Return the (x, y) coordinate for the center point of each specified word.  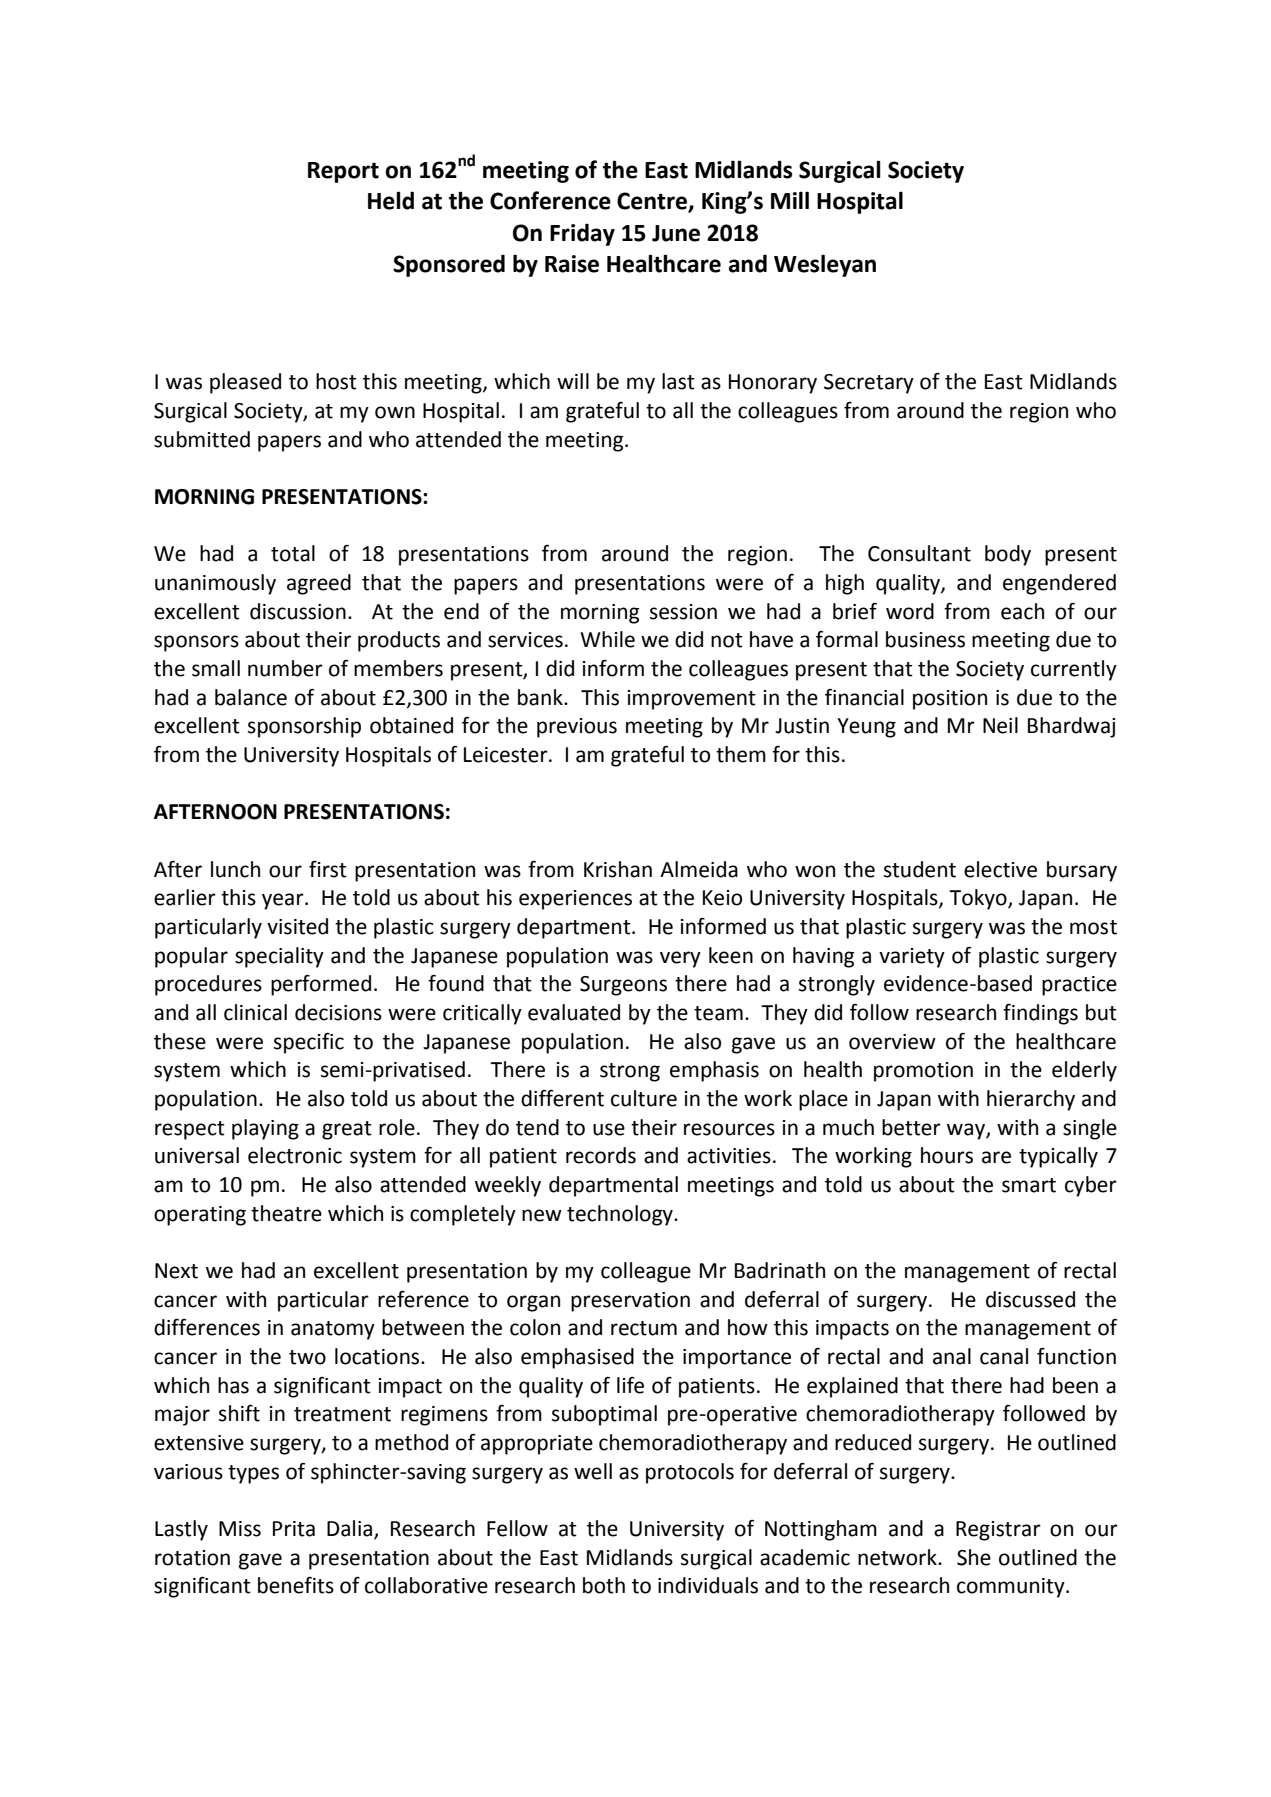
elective (1000, 869)
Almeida (699, 869)
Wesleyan (825, 265)
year (284, 901)
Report (343, 172)
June (676, 233)
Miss (240, 1529)
